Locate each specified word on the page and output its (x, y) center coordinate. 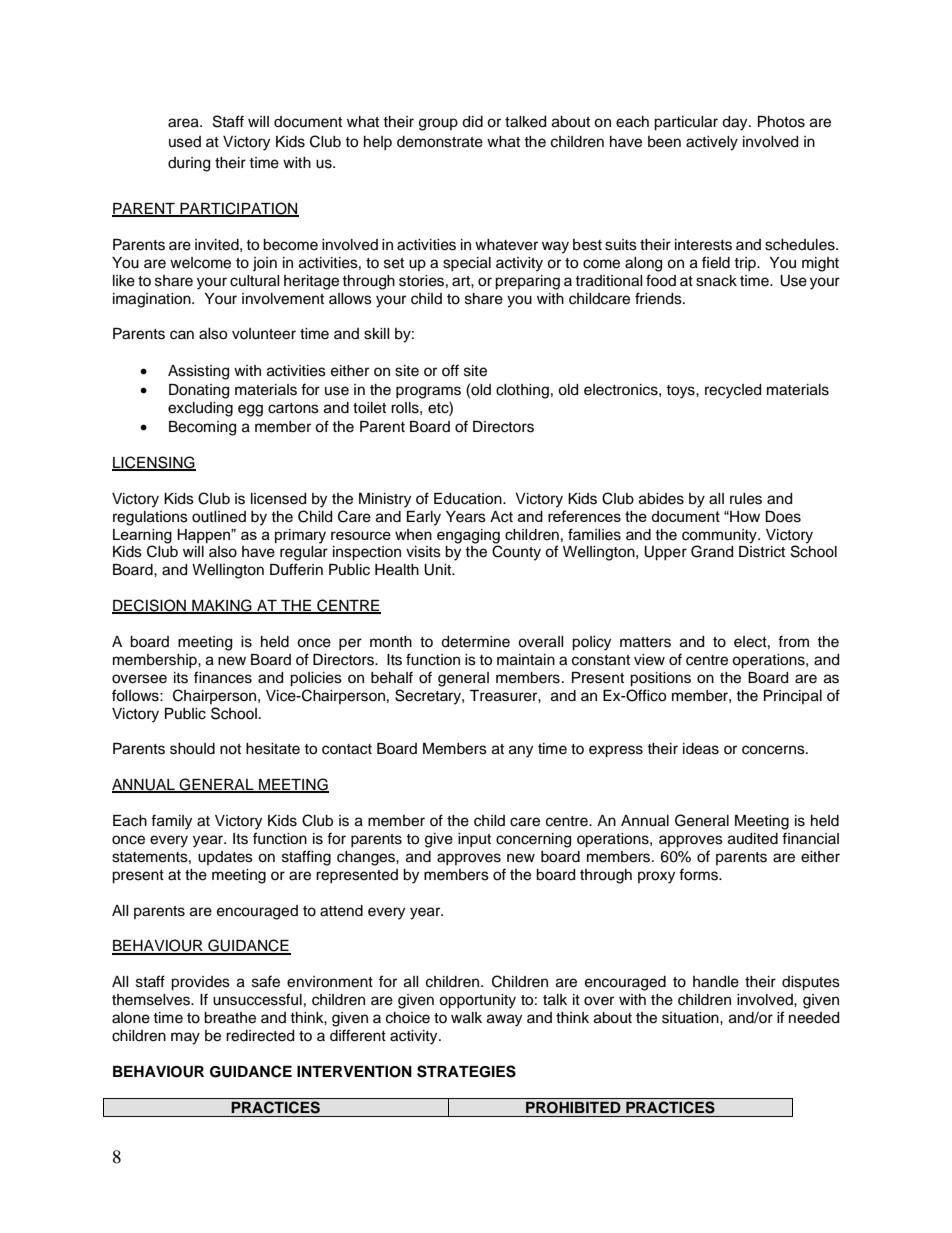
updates (225, 858)
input (474, 840)
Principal (793, 697)
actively (712, 143)
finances (223, 677)
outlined (219, 517)
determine (475, 642)
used (185, 142)
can (182, 335)
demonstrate (440, 142)
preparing (527, 282)
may (185, 1038)
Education (469, 499)
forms (700, 874)
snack (716, 281)
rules (746, 499)
